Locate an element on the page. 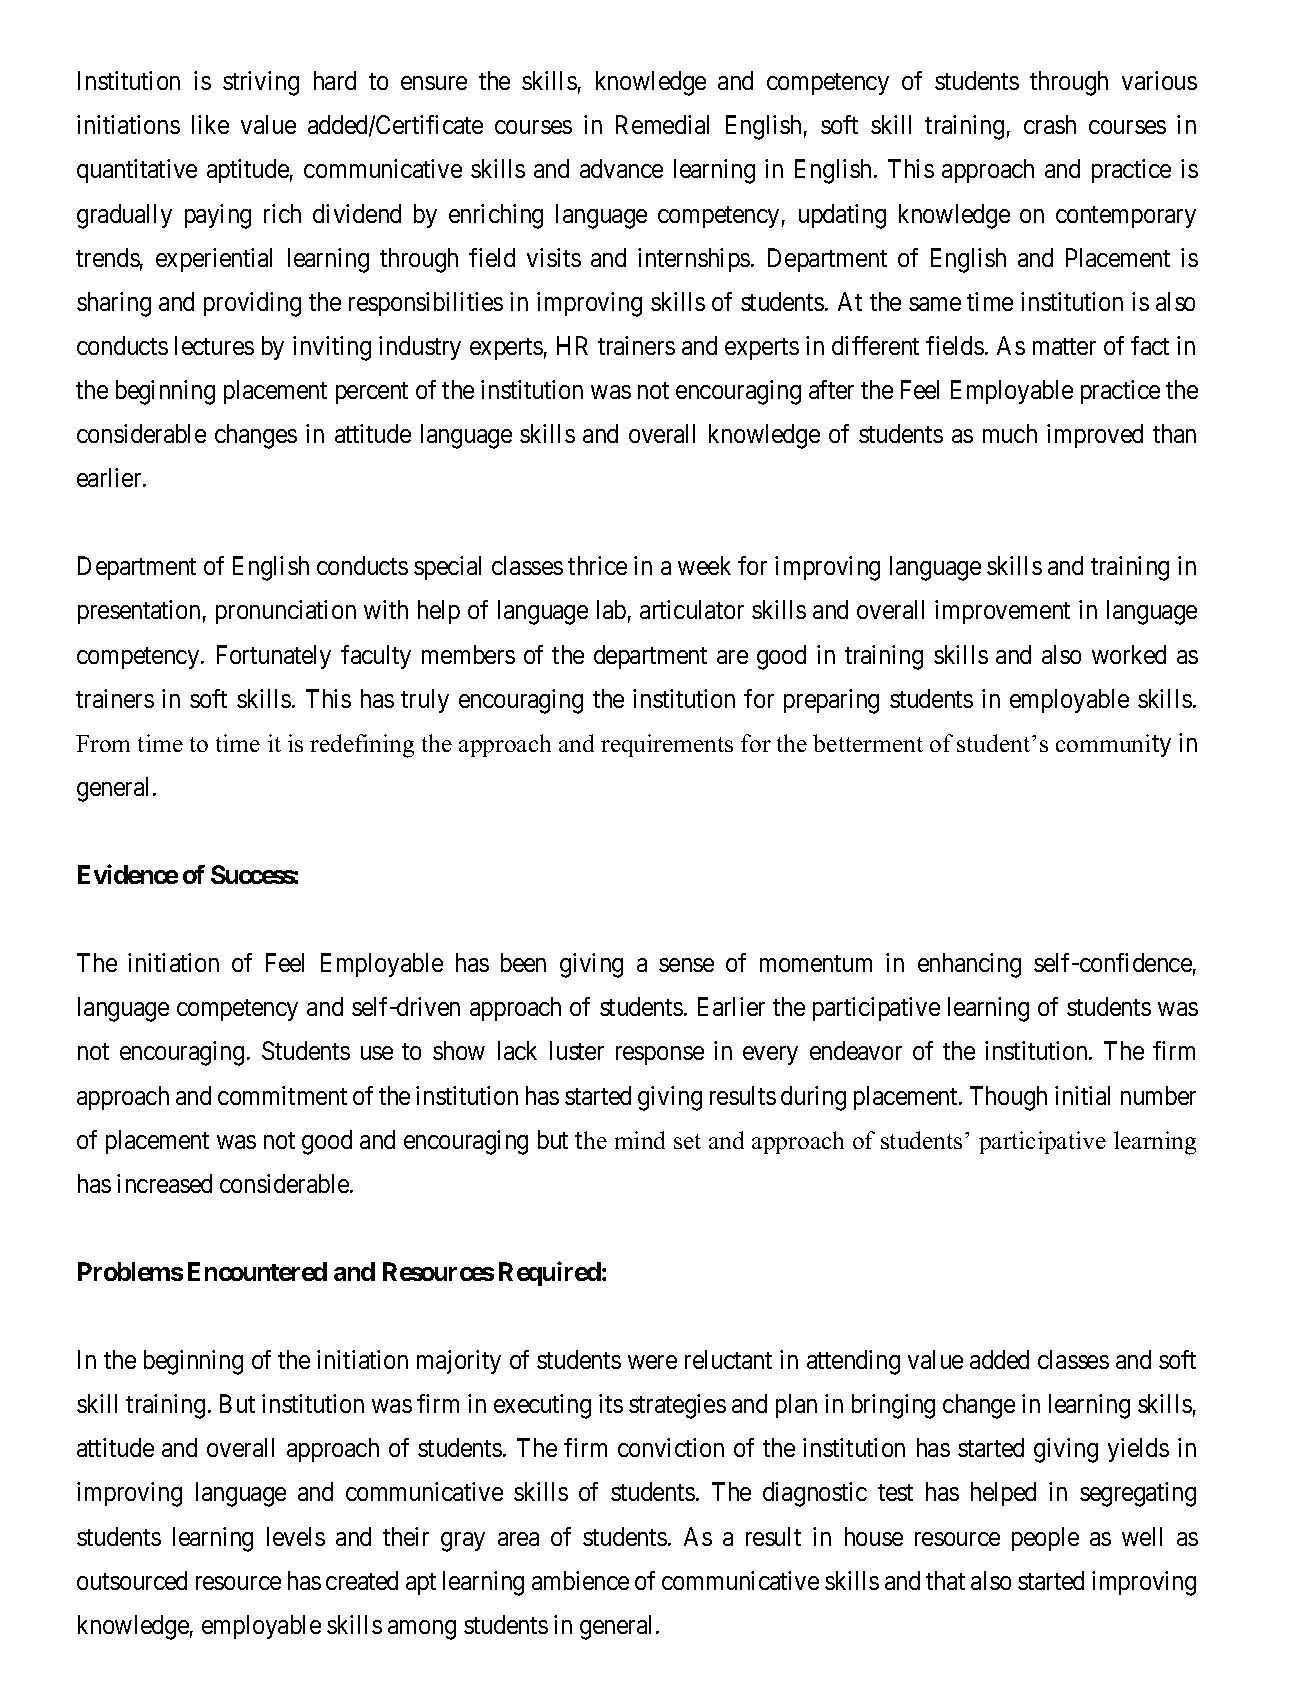 The height and width of the page is (1687, 1303). improvement is located at coordinates (1002, 612).
